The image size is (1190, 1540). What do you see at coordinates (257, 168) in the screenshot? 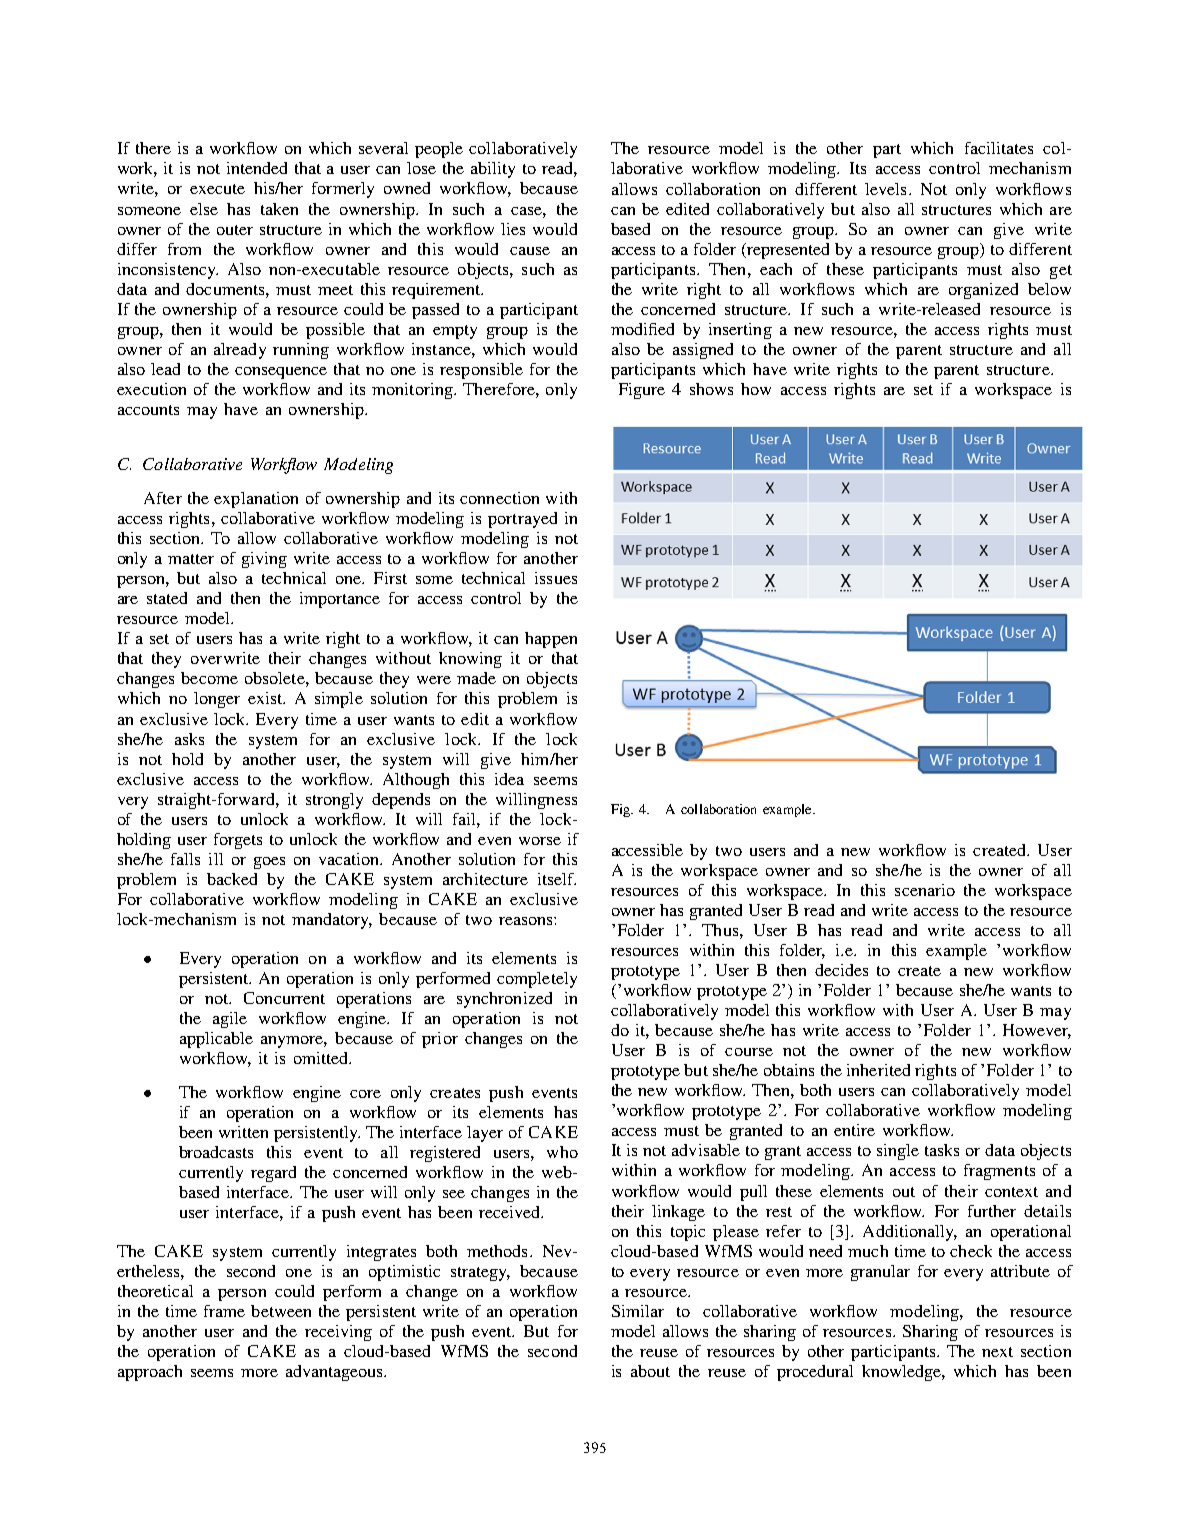
I see `intended` at bounding box center [257, 168].
